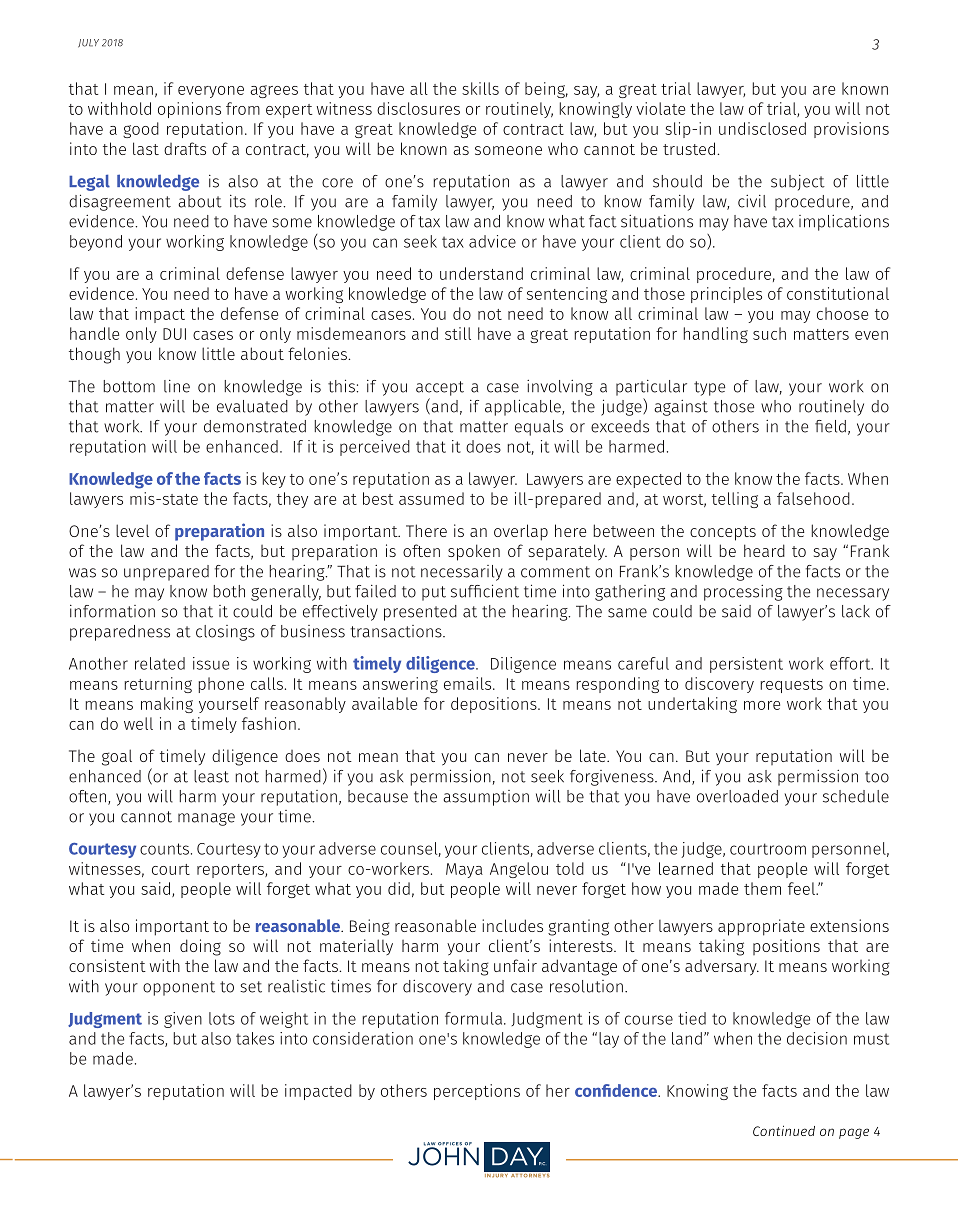 This screenshot has height=1232, width=958. I want to click on Continued, so click(784, 1130).
